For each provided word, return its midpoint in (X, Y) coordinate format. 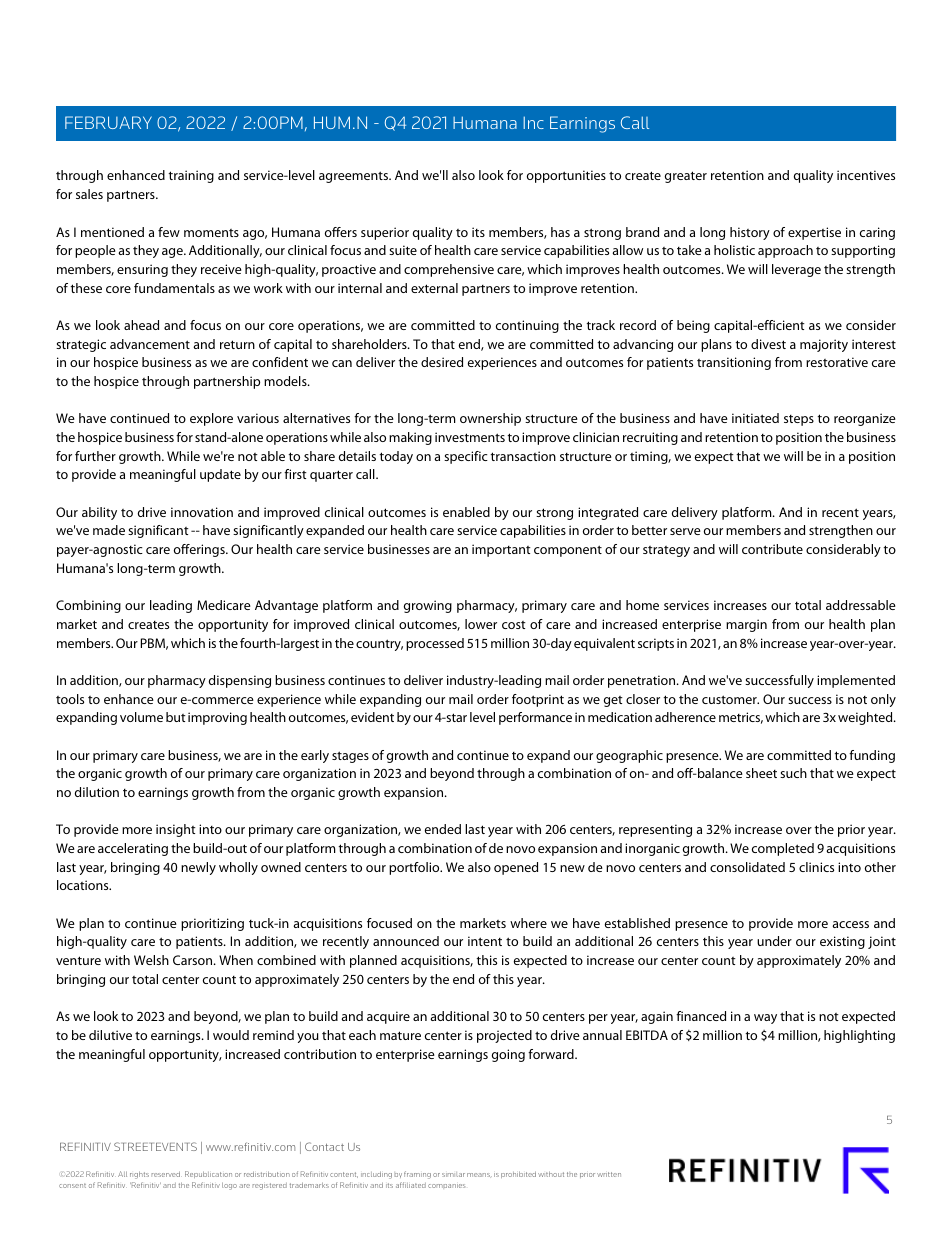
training (191, 176)
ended (443, 829)
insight (176, 830)
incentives (866, 175)
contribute (772, 549)
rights (139, 1175)
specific (466, 457)
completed (783, 849)
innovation (202, 512)
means (479, 1175)
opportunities (566, 176)
